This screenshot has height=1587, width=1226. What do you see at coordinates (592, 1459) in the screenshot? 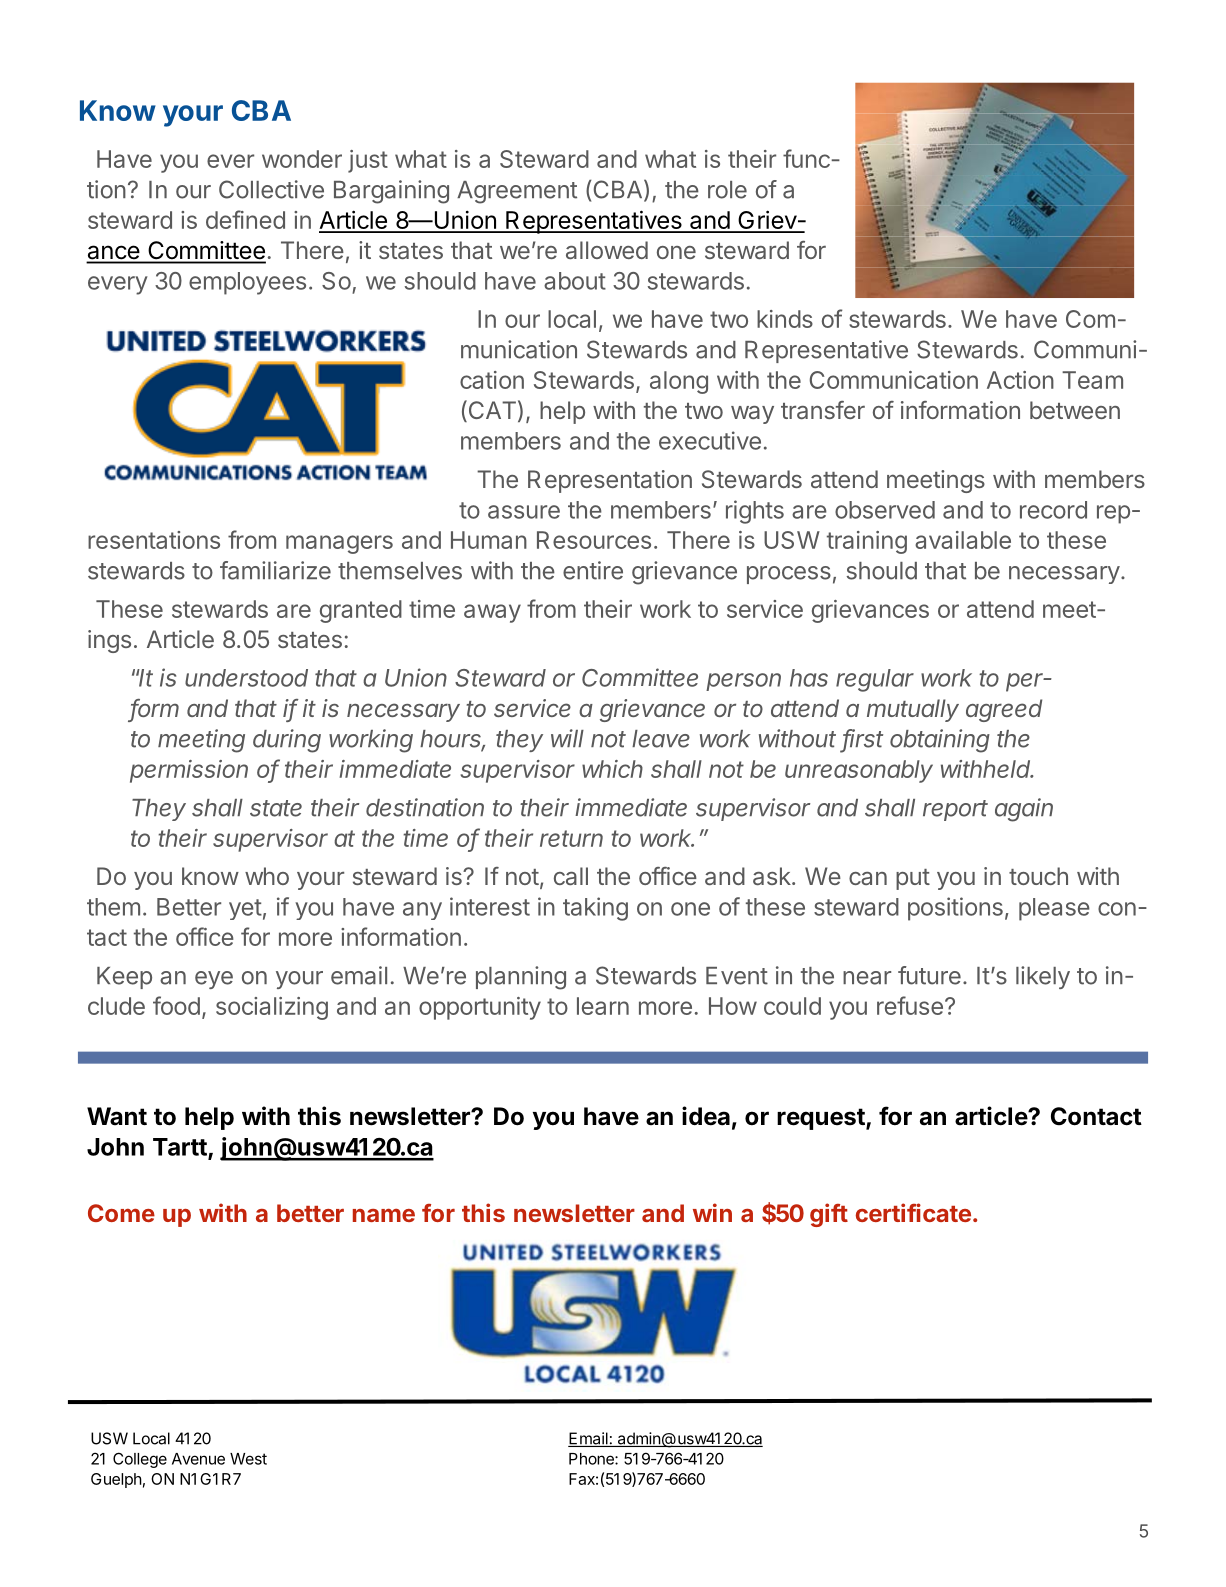
I see `Phone` at bounding box center [592, 1459].
